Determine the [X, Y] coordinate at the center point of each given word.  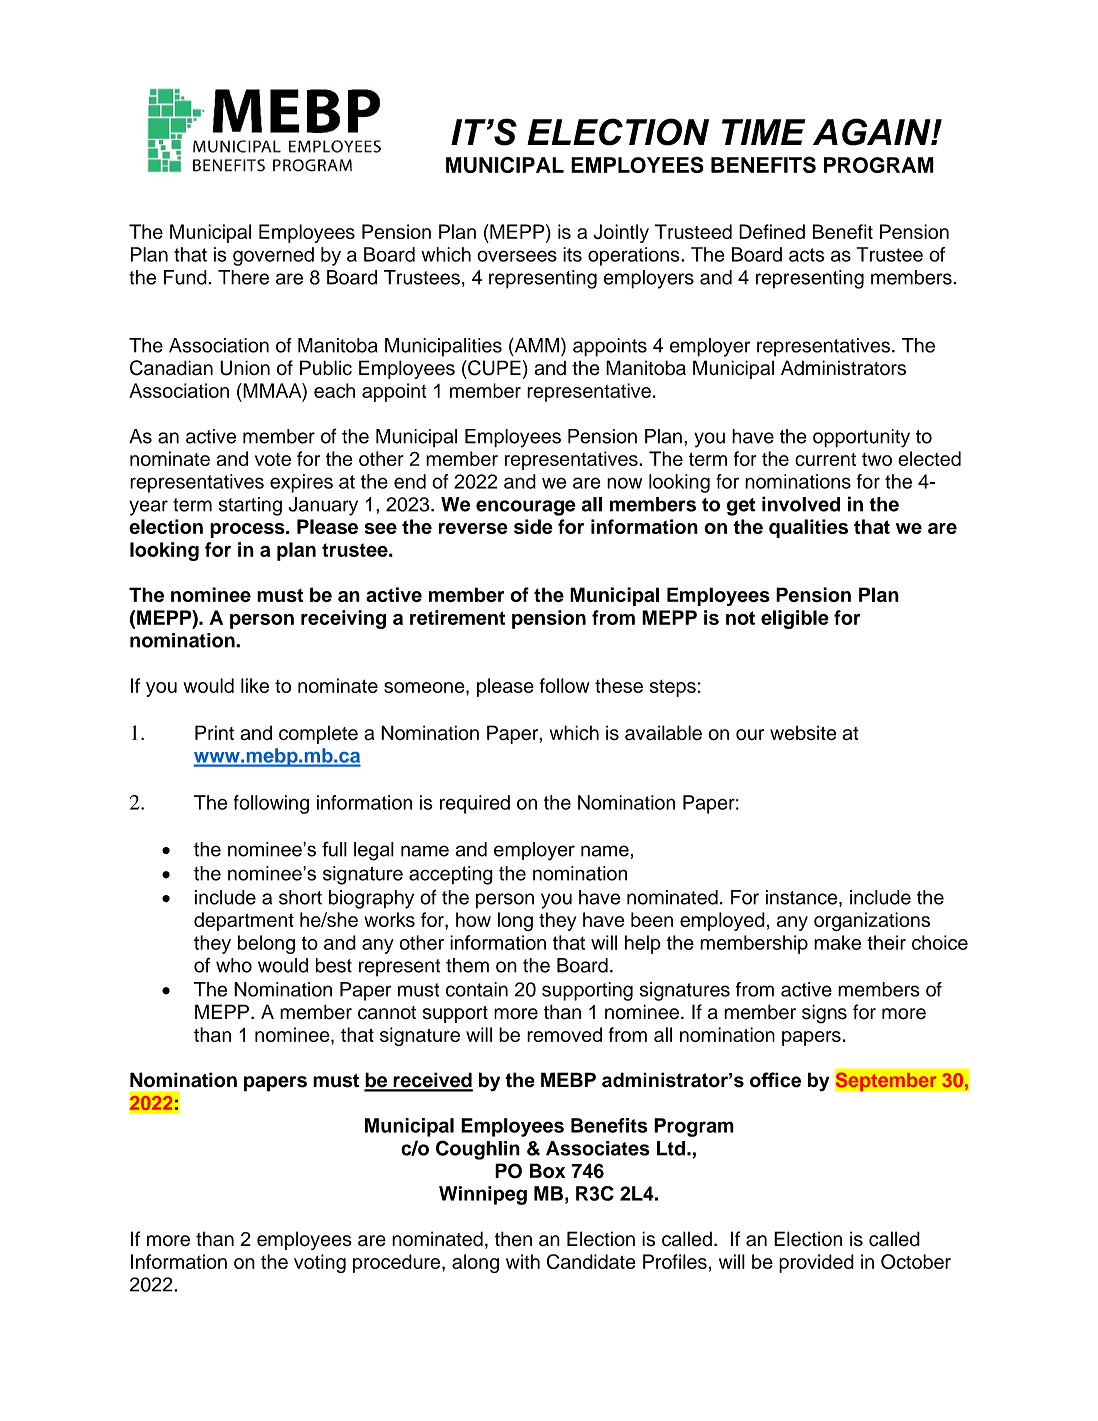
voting [320, 1263]
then [513, 1239]
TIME [763, 132]
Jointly [621, 233]
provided [816, 1263]
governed [273, 256]
